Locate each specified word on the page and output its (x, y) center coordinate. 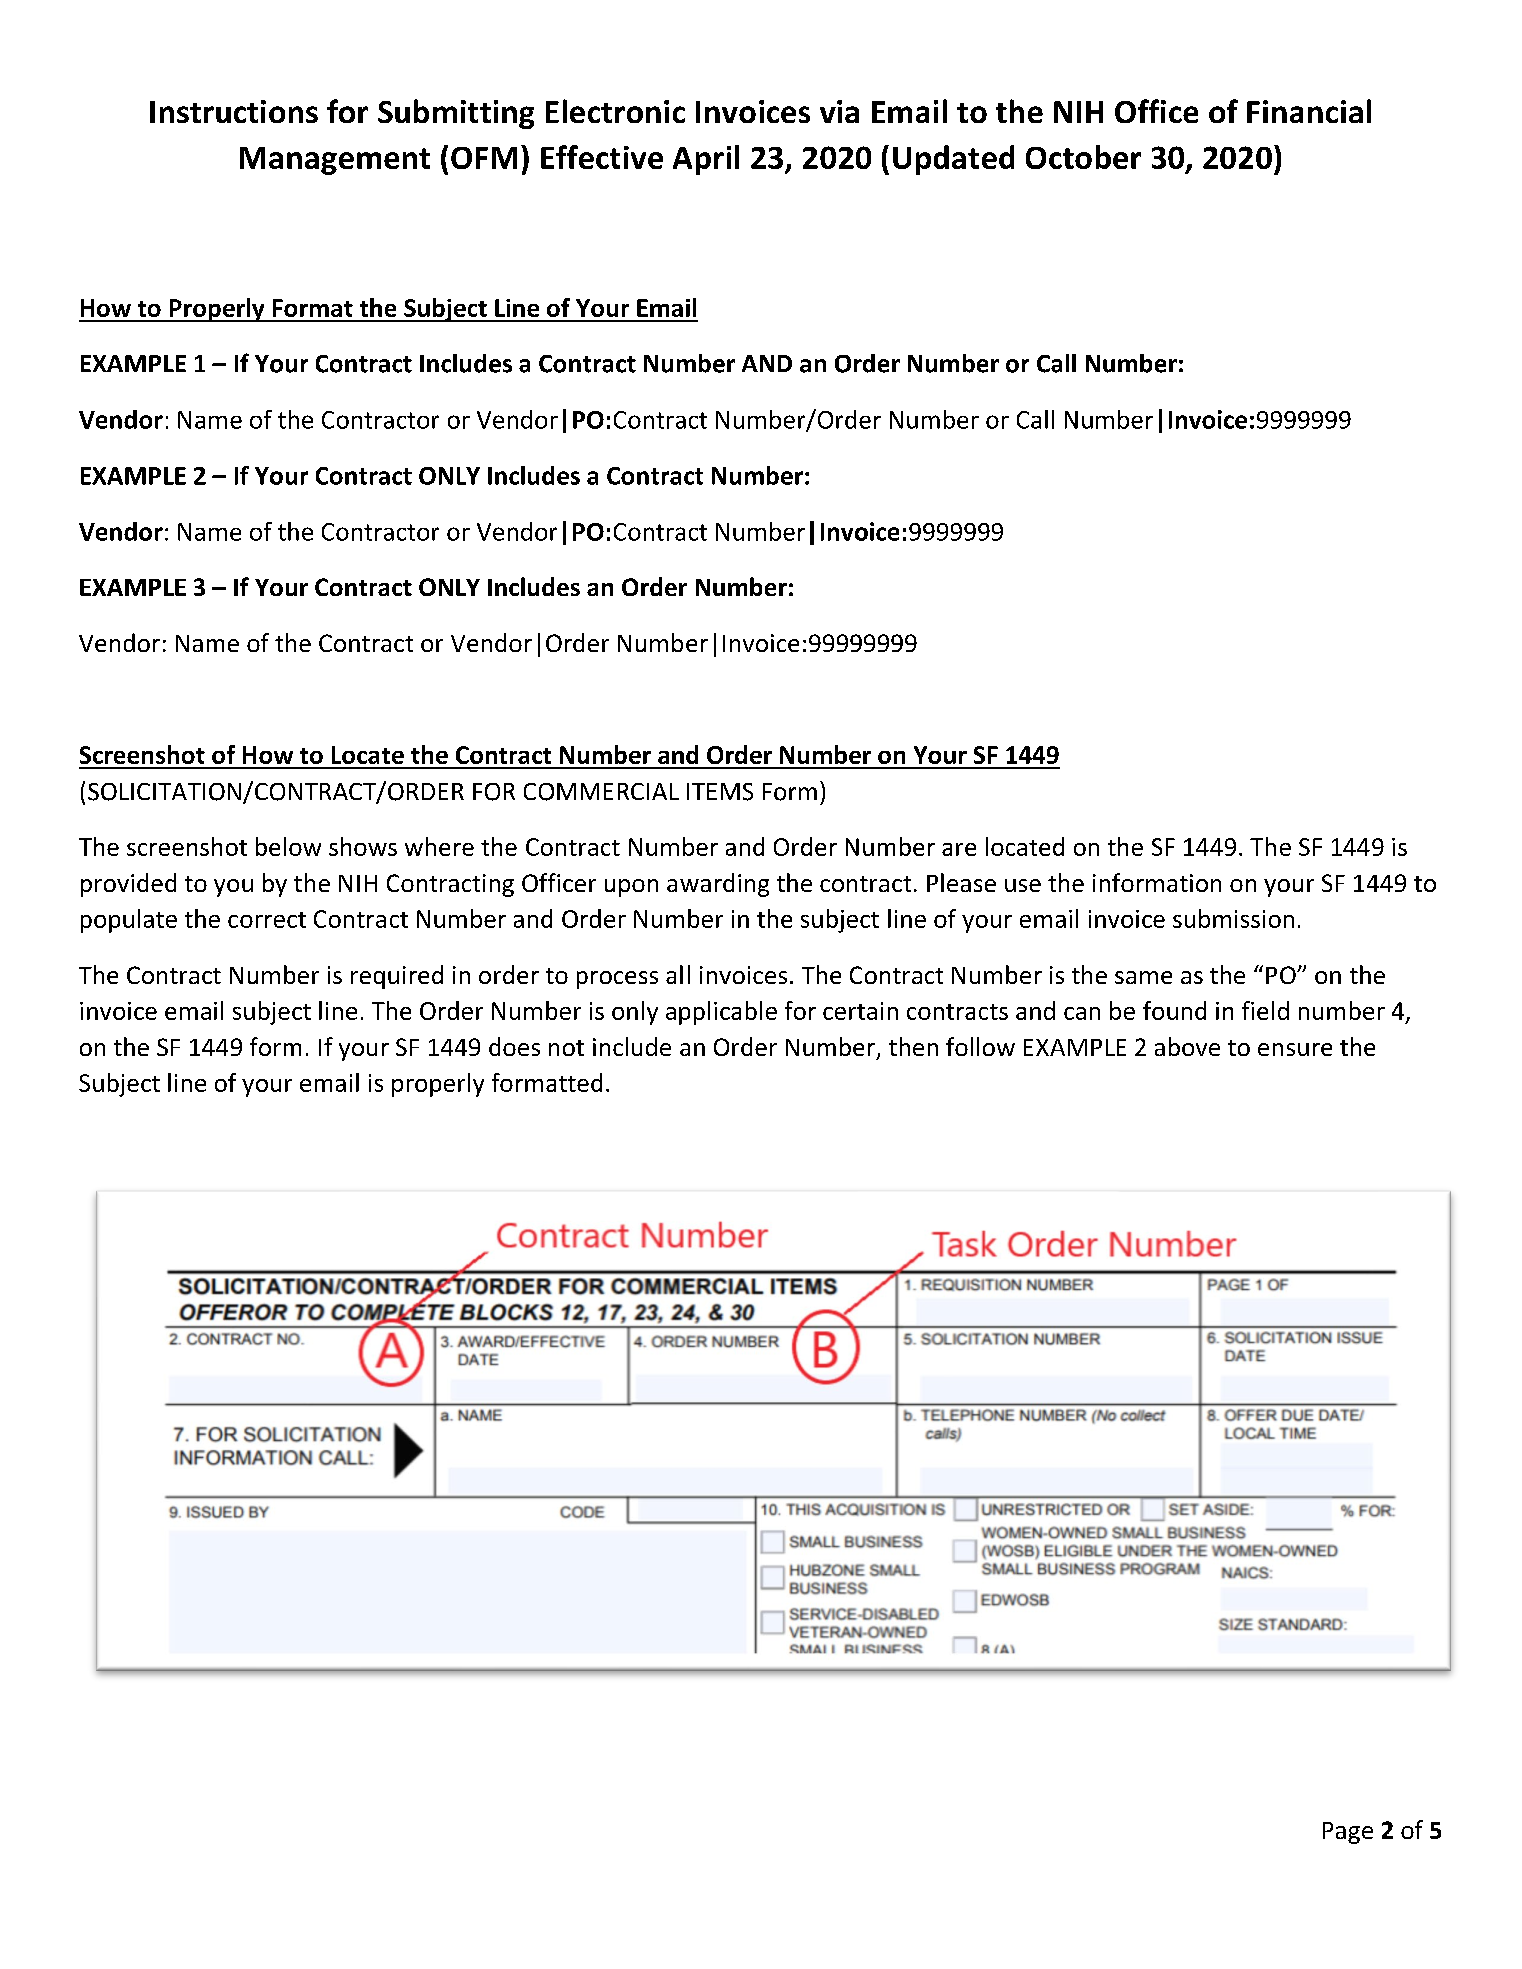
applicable (721, 1013)
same (1143, 977)
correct (267, 920)
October (1083, 157)
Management (335, 161)
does (514, 1046)
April (706, 160)
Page (1348, 1833)
